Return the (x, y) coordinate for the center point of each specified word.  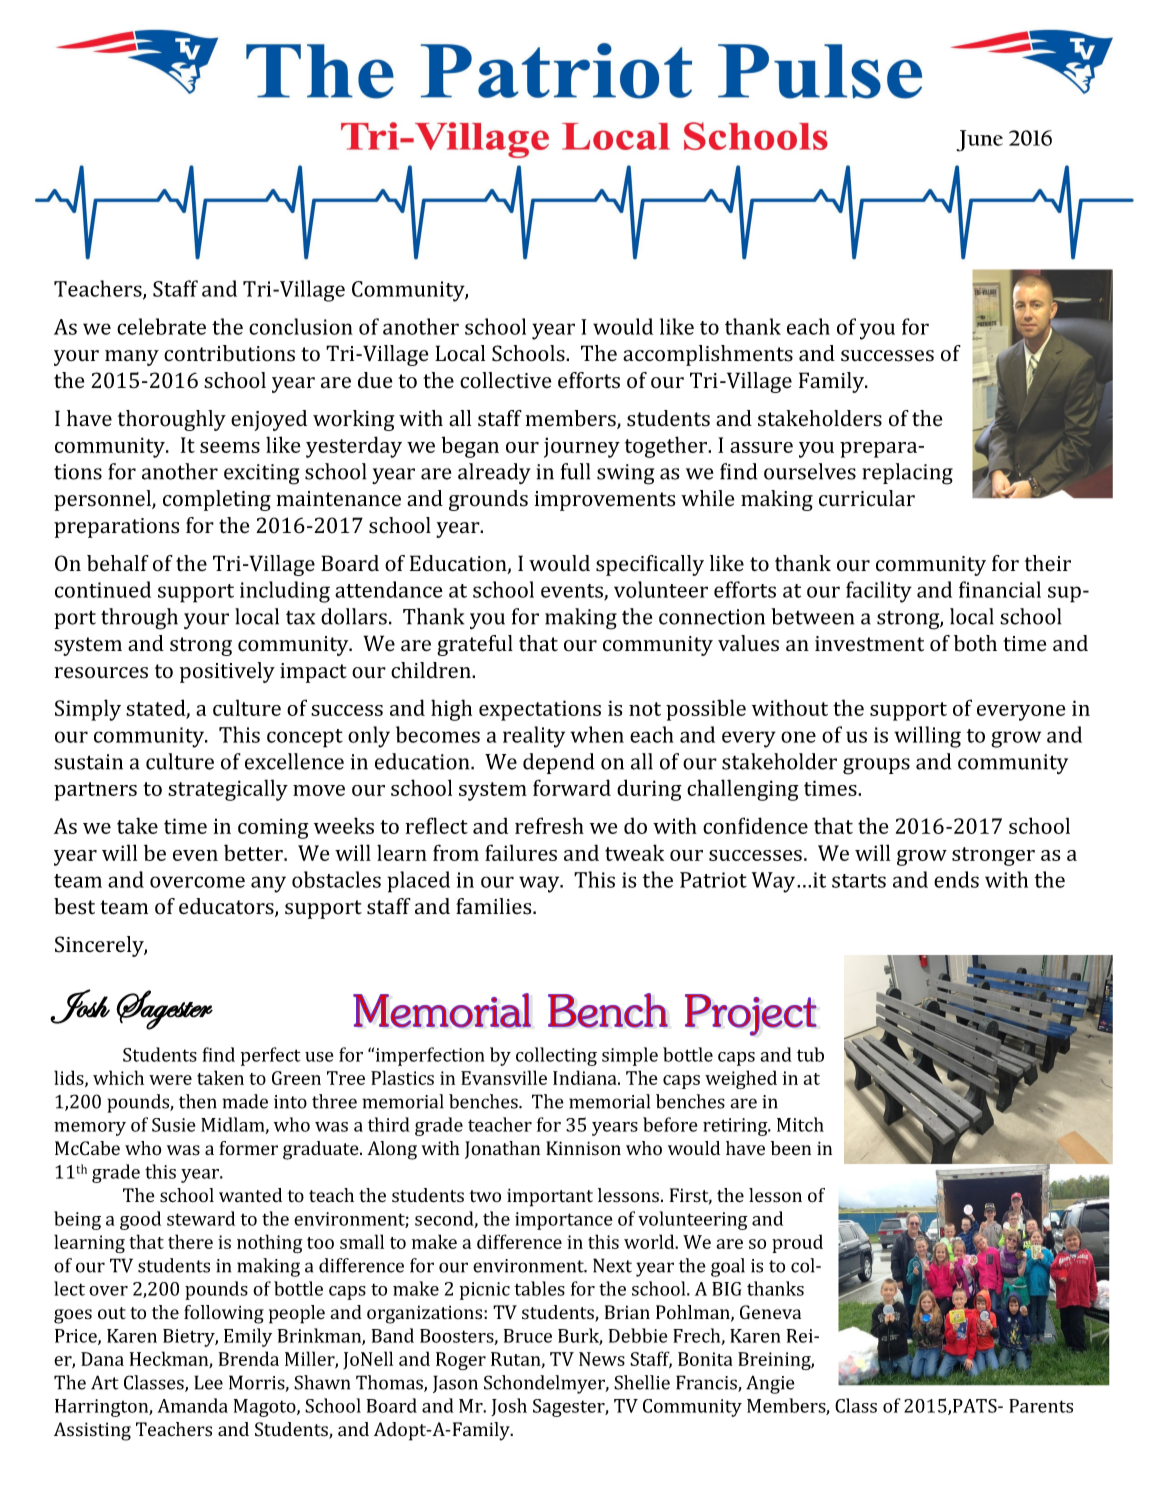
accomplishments (708, 355)
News (602, 1359)
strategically (228, 790)
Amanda (192, 1405)
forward (572, 787)
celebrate (161, 326)
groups (876, 766)
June (979, 141)
